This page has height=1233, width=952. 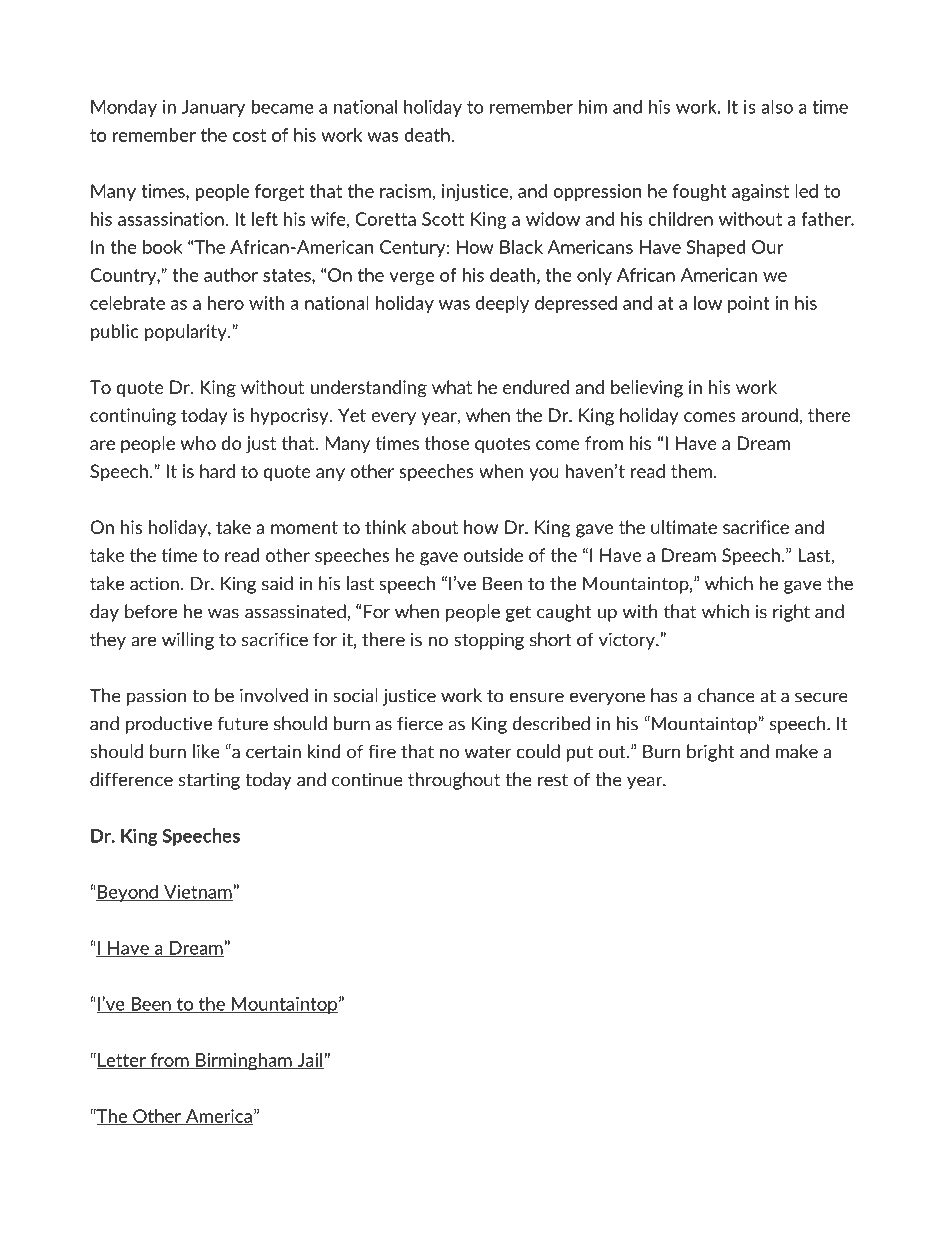 I want to click on make, so click(x=797, y=751).
